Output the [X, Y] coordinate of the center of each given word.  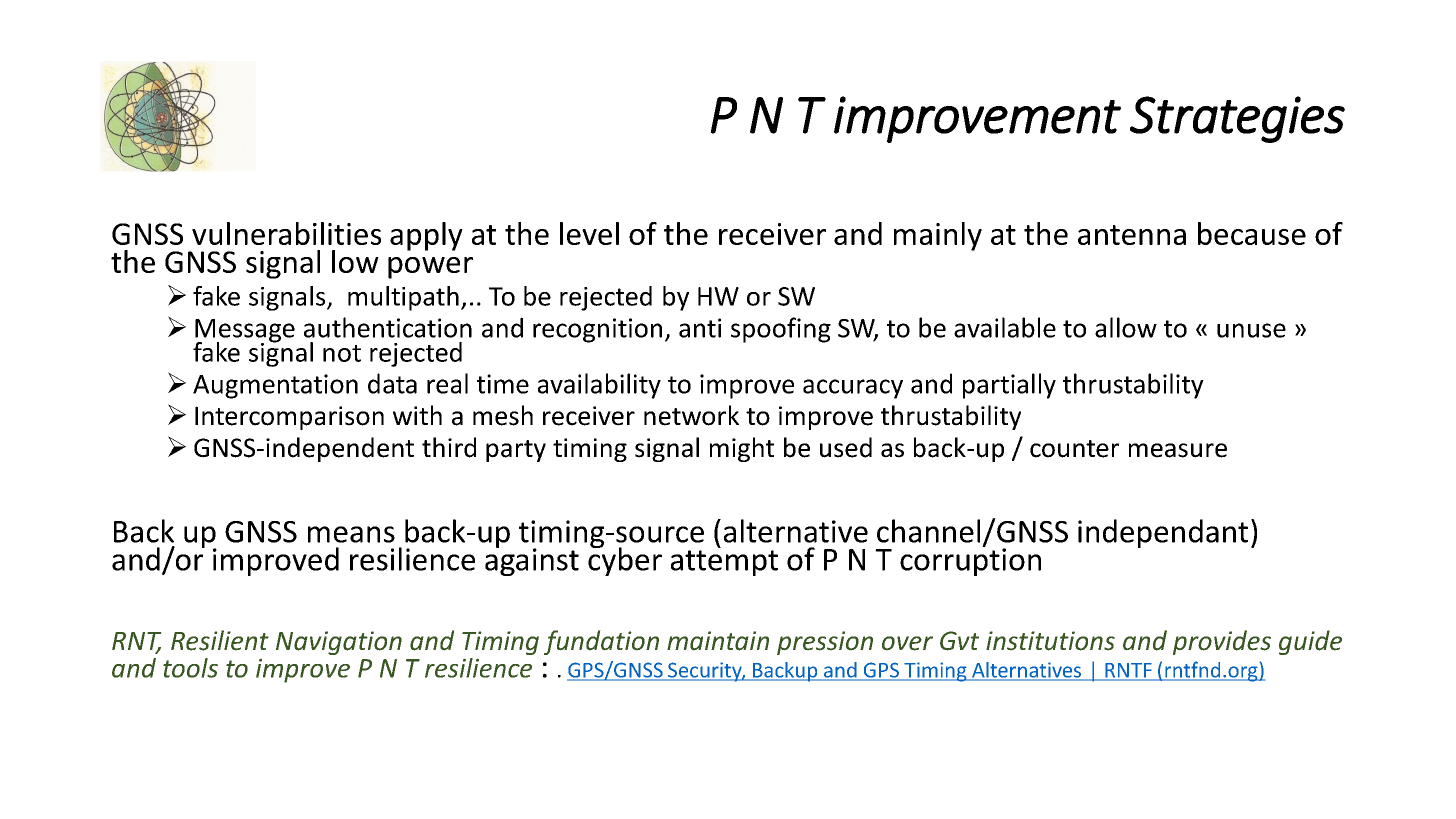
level [589, 233]
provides [1222, 642]
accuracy [853, 389]
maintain [718, 641]
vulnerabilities [286, 233]
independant [1163, 533]
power [430, 268]
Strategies [1237, 119]
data [392, 383]
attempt [724, 563]
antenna [1132, 235]
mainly [938, 236]
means [351, 534]
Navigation [339, 643]
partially [1009, 386]
